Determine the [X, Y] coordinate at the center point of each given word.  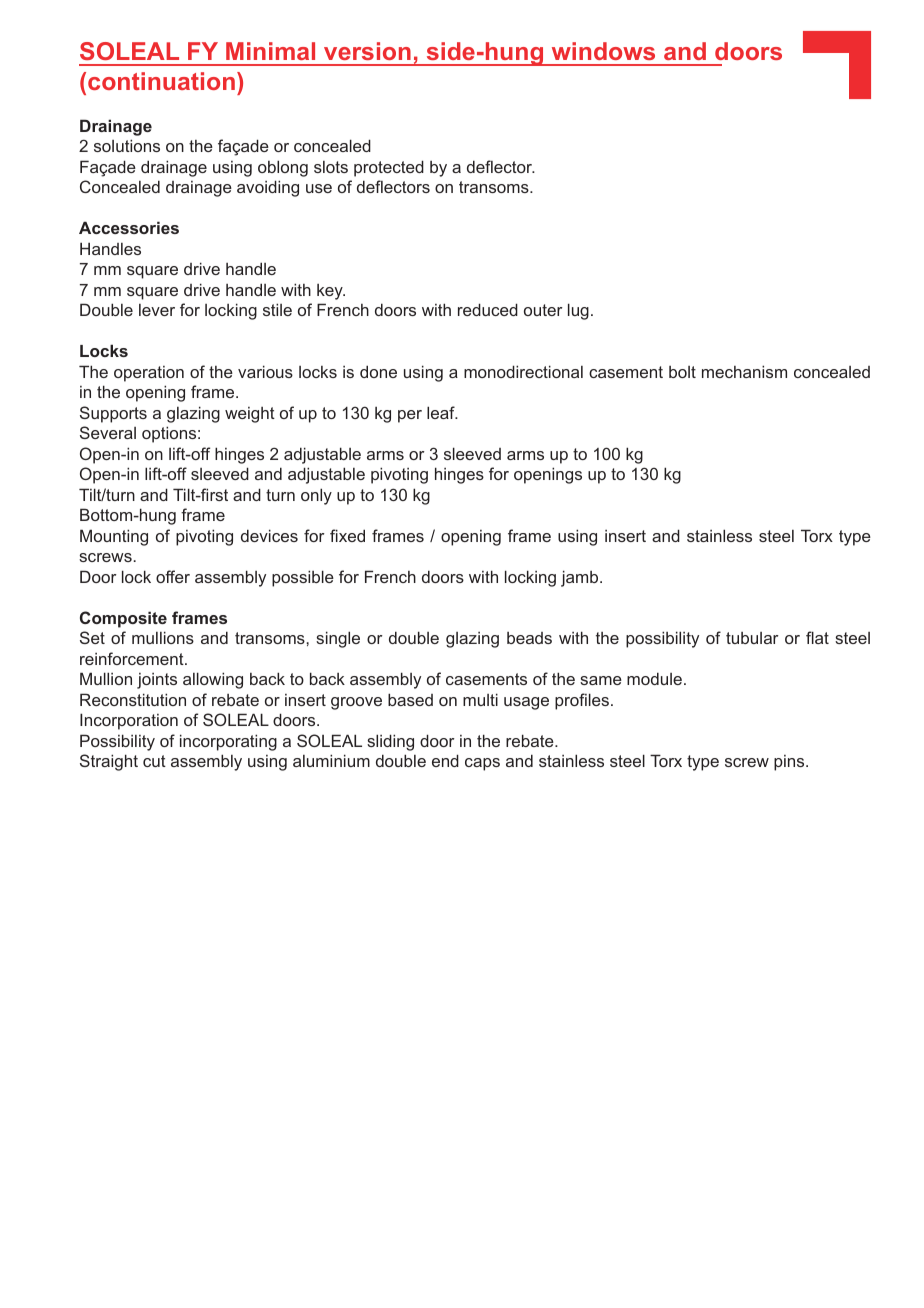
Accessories [129, 227]
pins [790, 763]
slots [331, 167]
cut [154, 761]
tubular [752, 638]
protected [389, 168]
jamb [581, 578]
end [445, 760]
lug [578, 311]
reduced [488, 309]
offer [173, 576]
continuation [161, 81]
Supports [113, 414]
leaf [442, 412]
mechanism [744, 371]
